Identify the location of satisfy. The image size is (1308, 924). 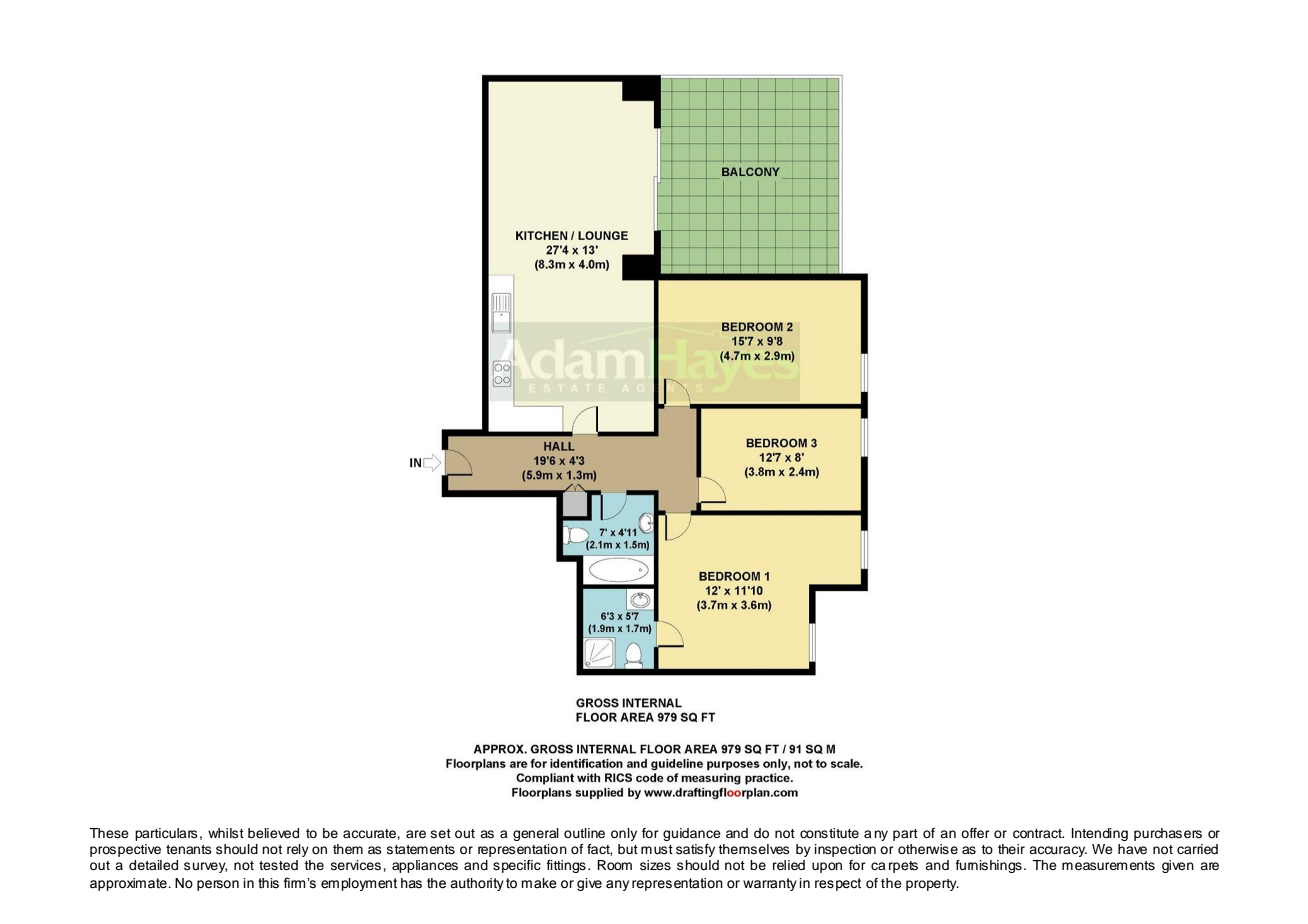
(695, 850).
